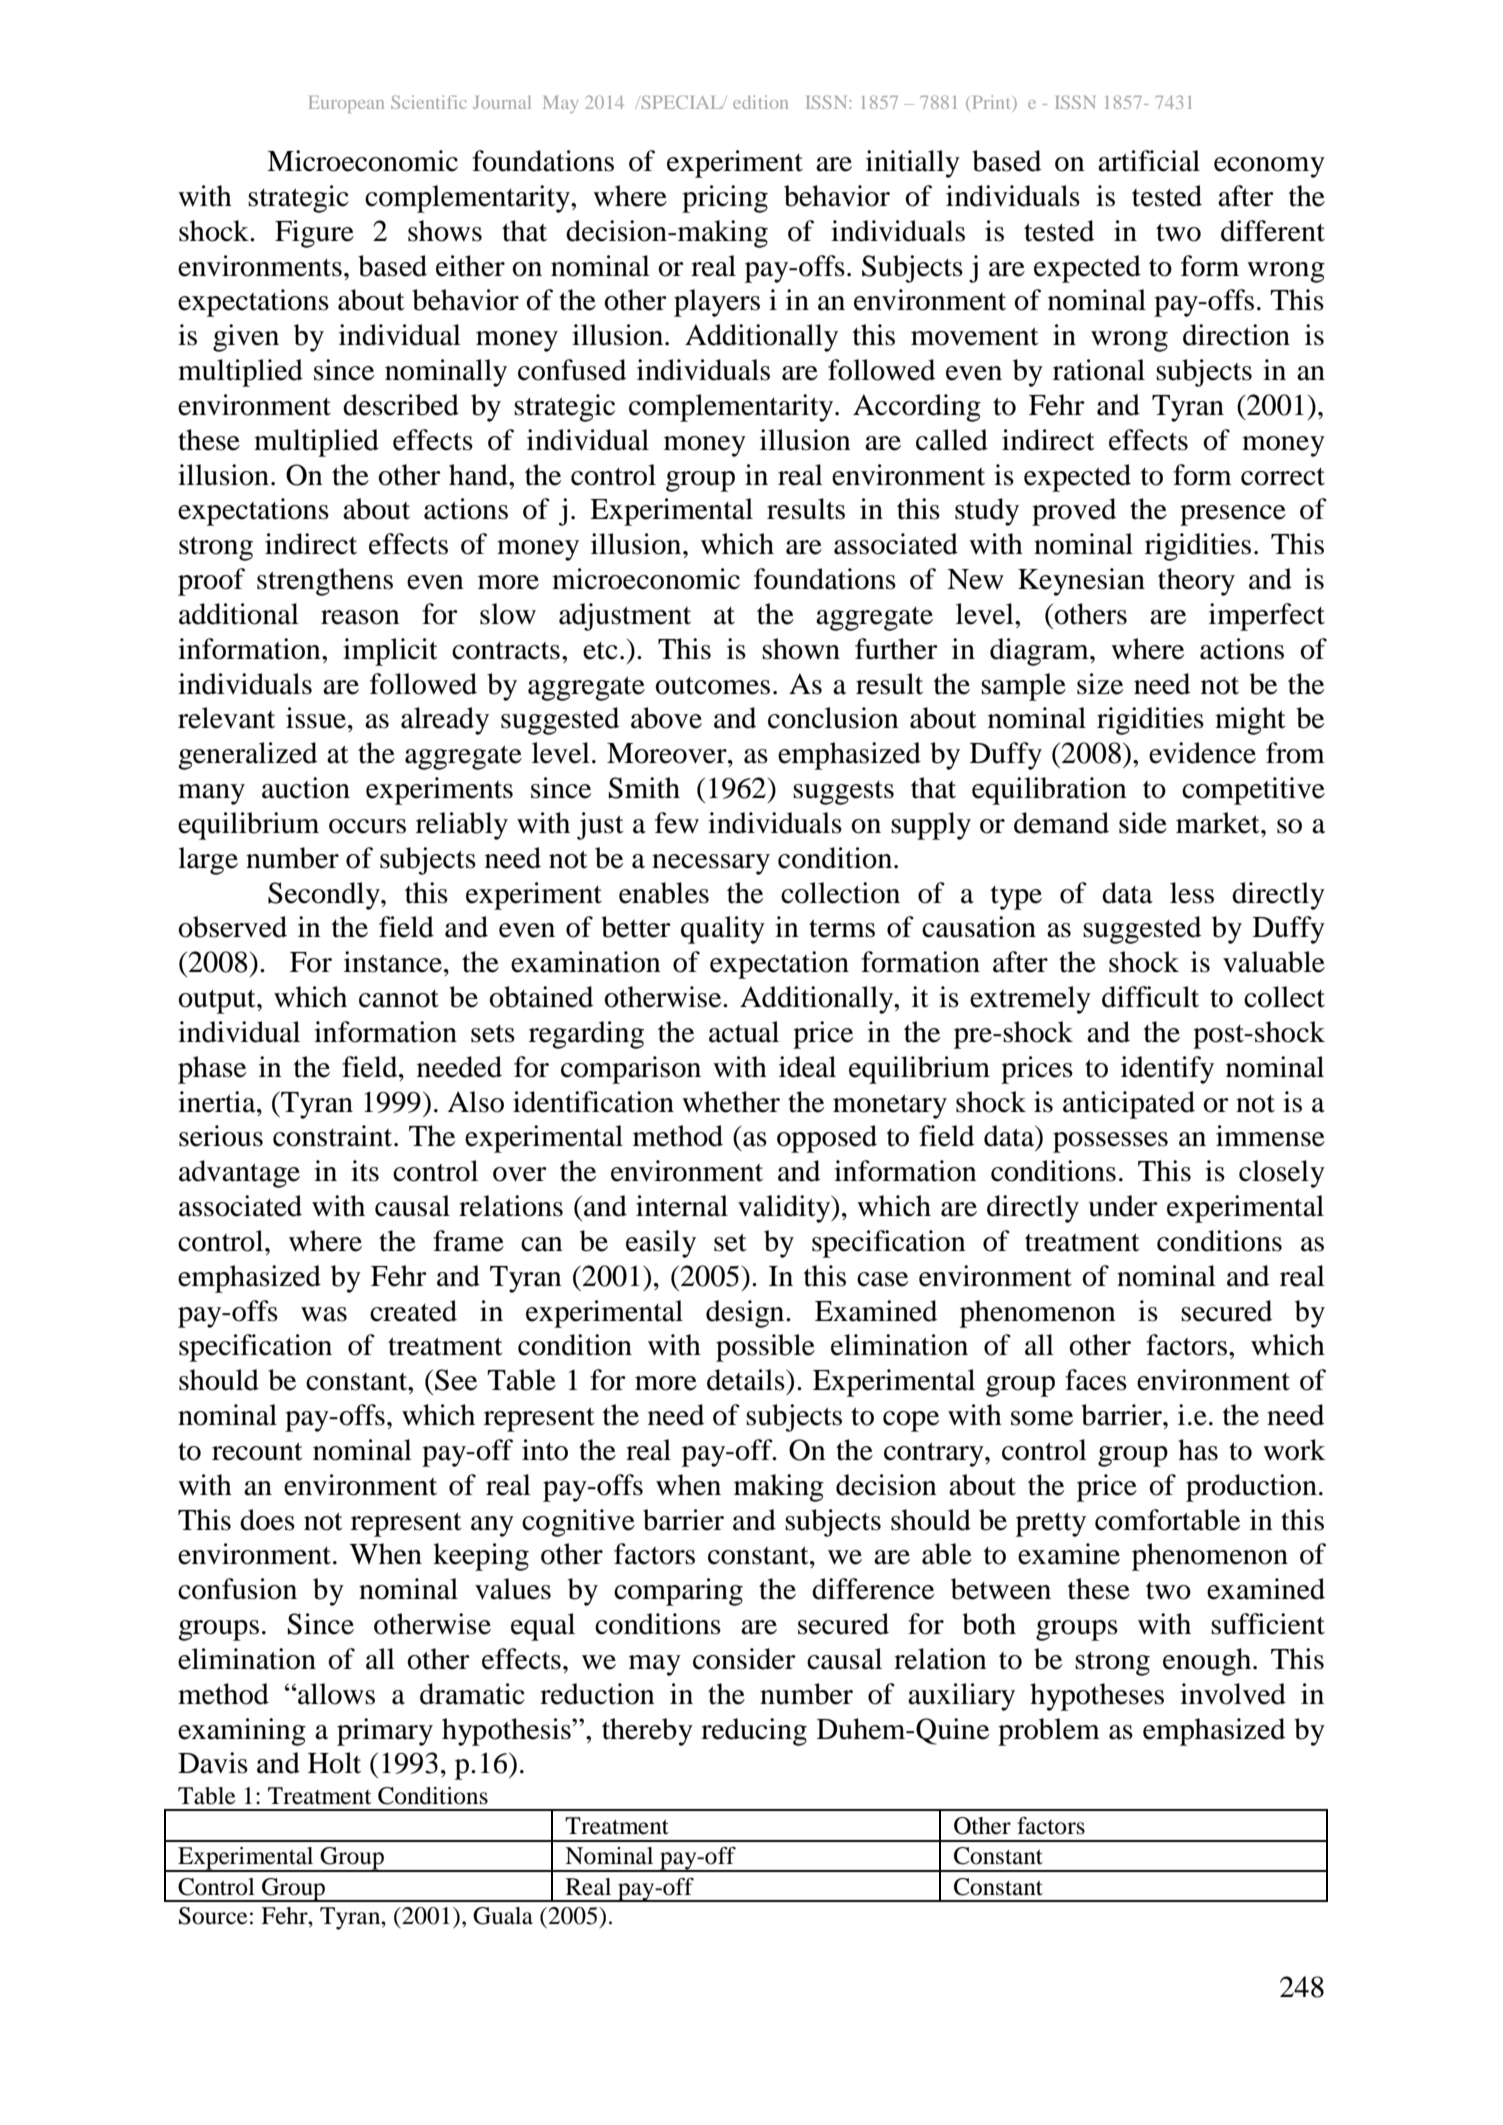  Describe the element at coordinates (334, 1763) in the screenshot. I see `Holt` at that location.
